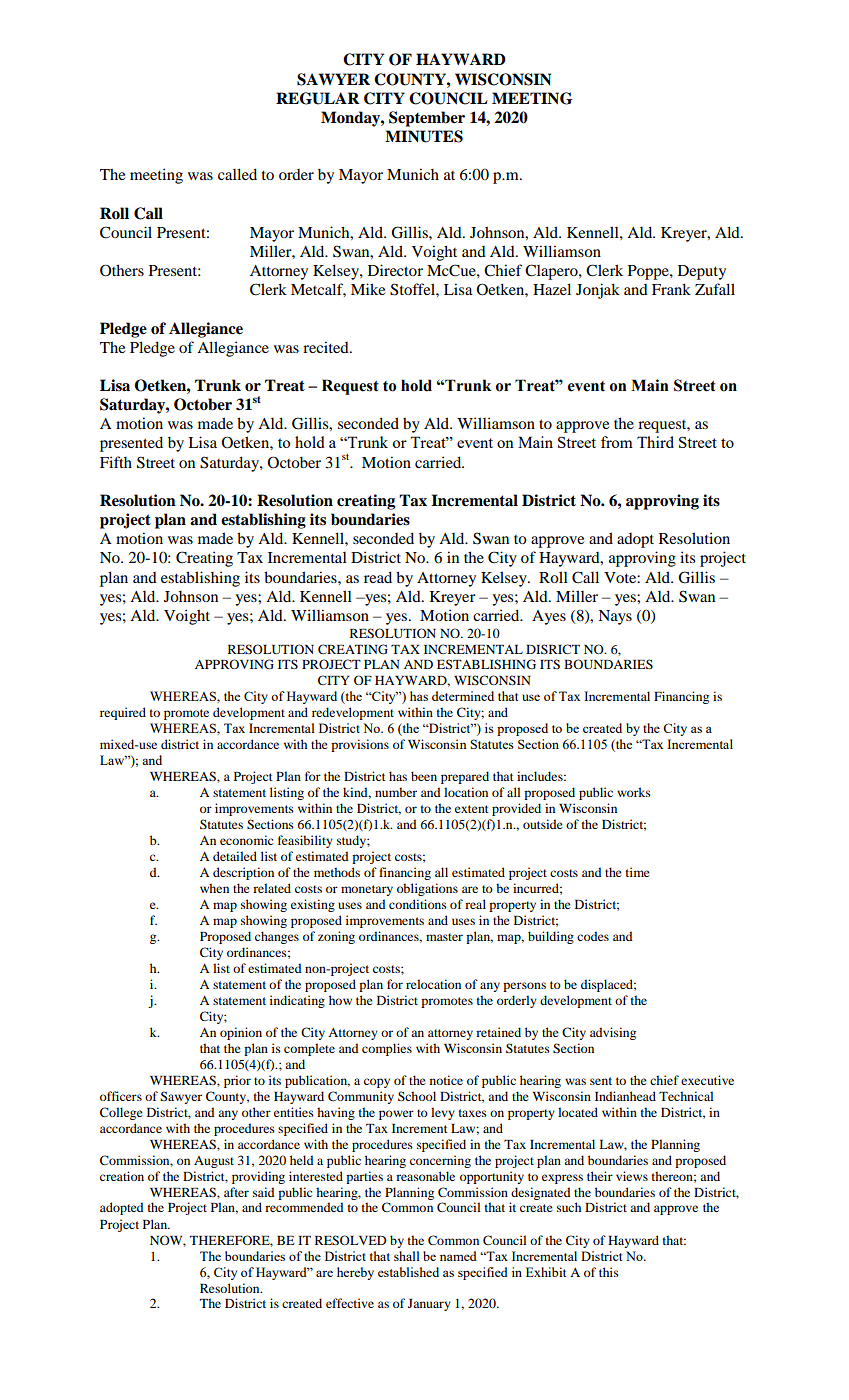  I want to click on Deputy, so click(702, 272).
